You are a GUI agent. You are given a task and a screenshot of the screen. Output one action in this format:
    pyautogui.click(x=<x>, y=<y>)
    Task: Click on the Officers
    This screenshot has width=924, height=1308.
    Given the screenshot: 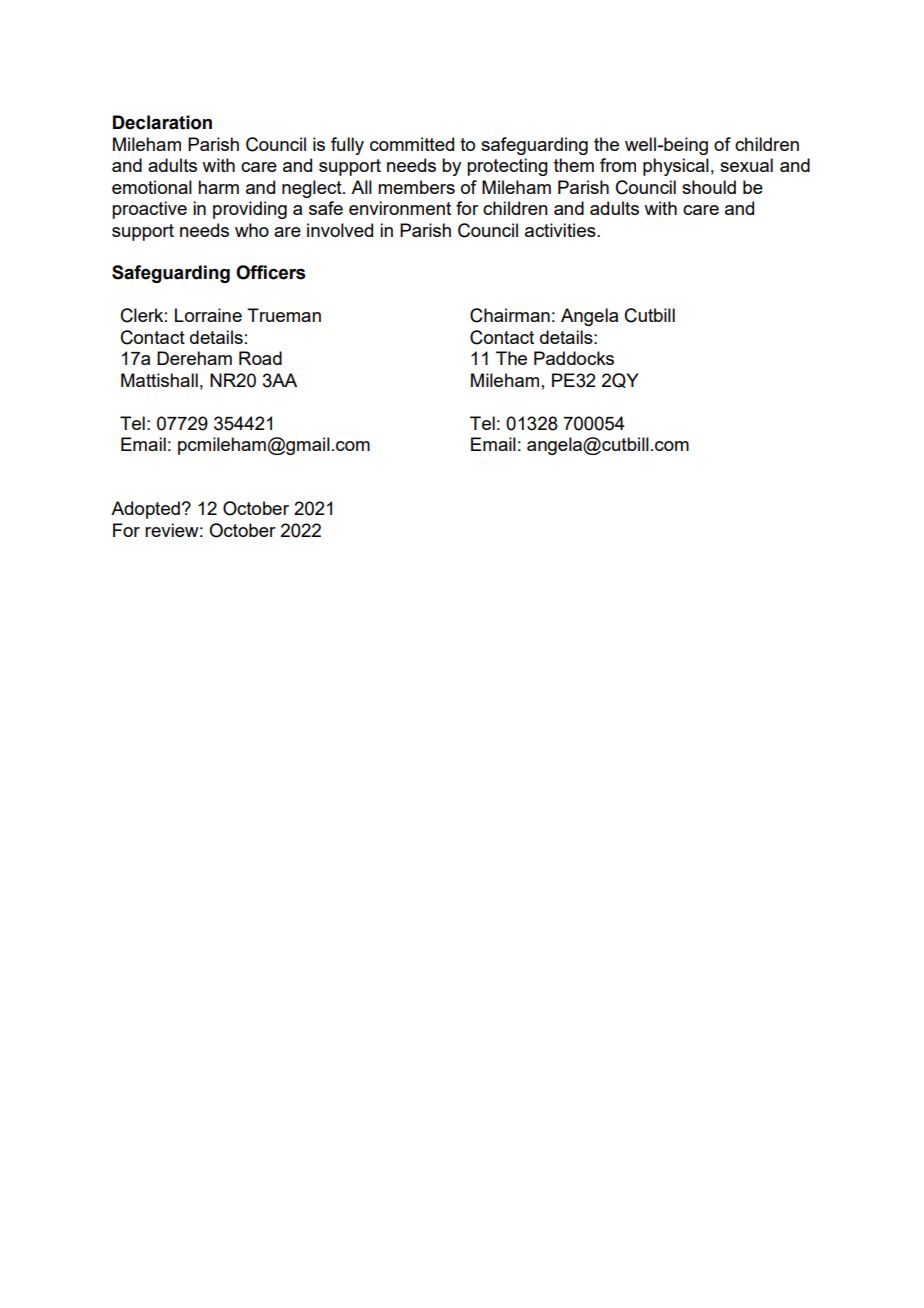 What is the action you would take?
    pyautogui.click(x=270, y=272)
